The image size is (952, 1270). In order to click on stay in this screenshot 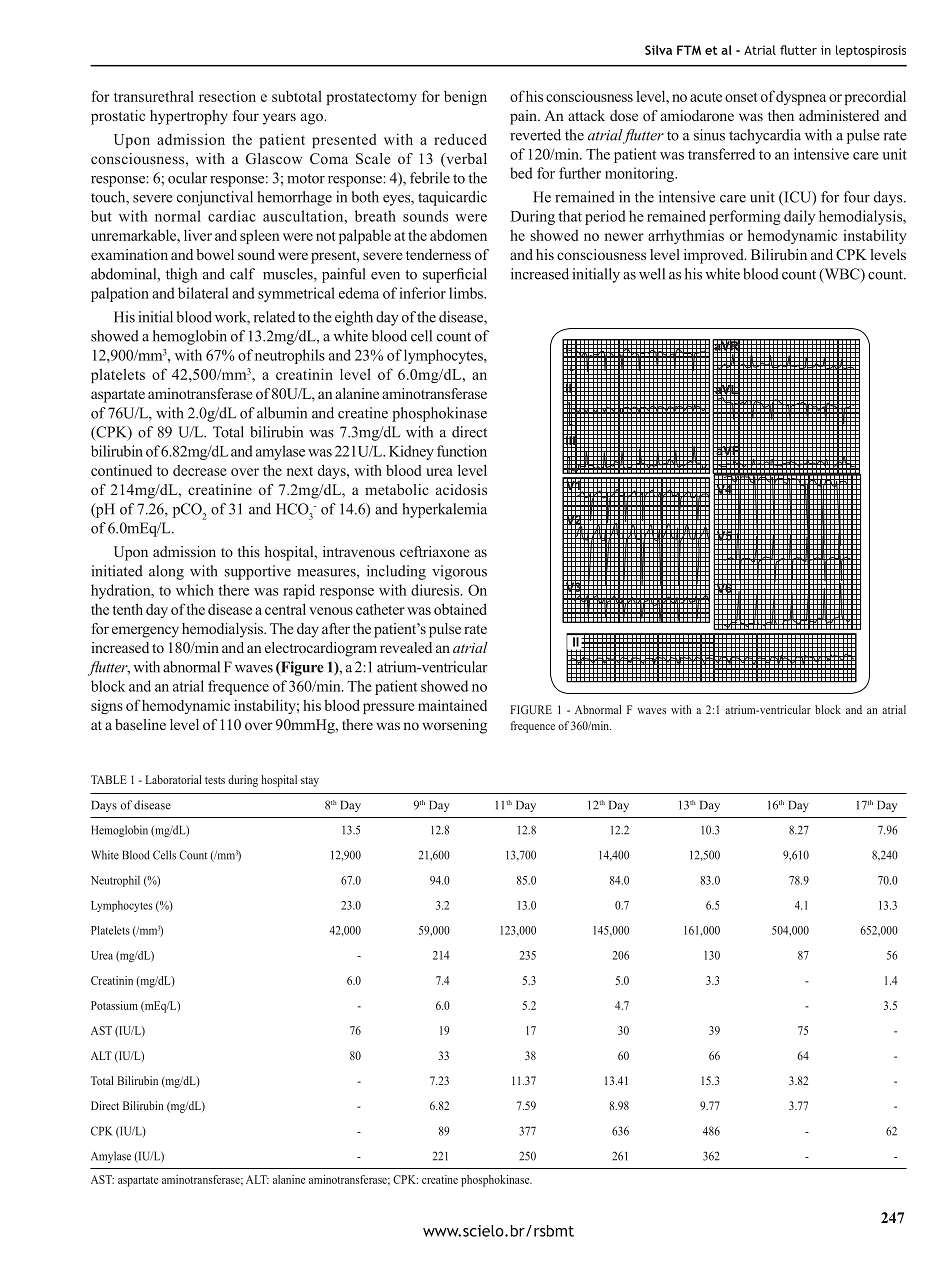, I will do `click(310, 782)`.
